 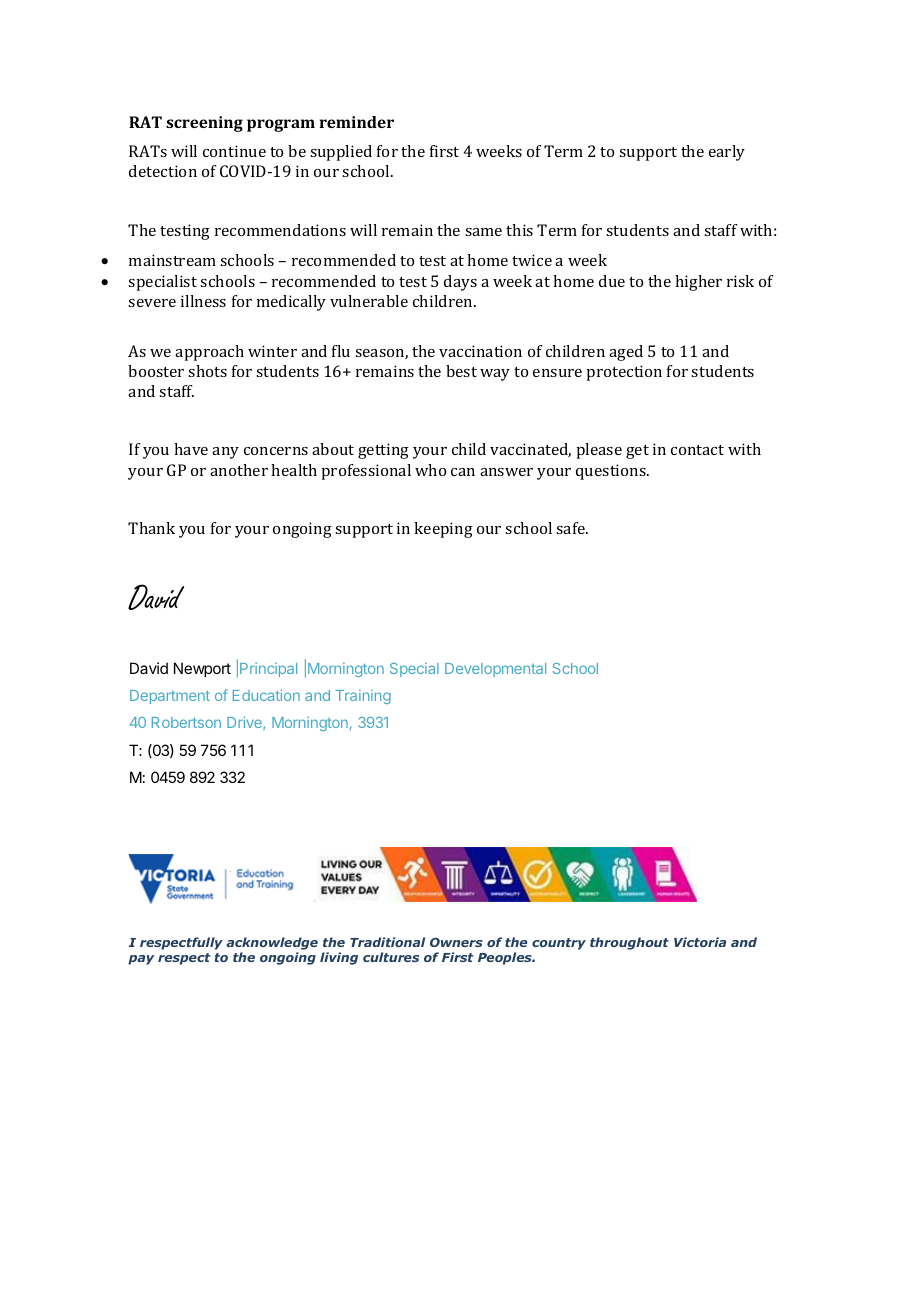 What do you see at coordinates (357, 122) in the page?
I see `reminder` at bounding box center [357, 122].
